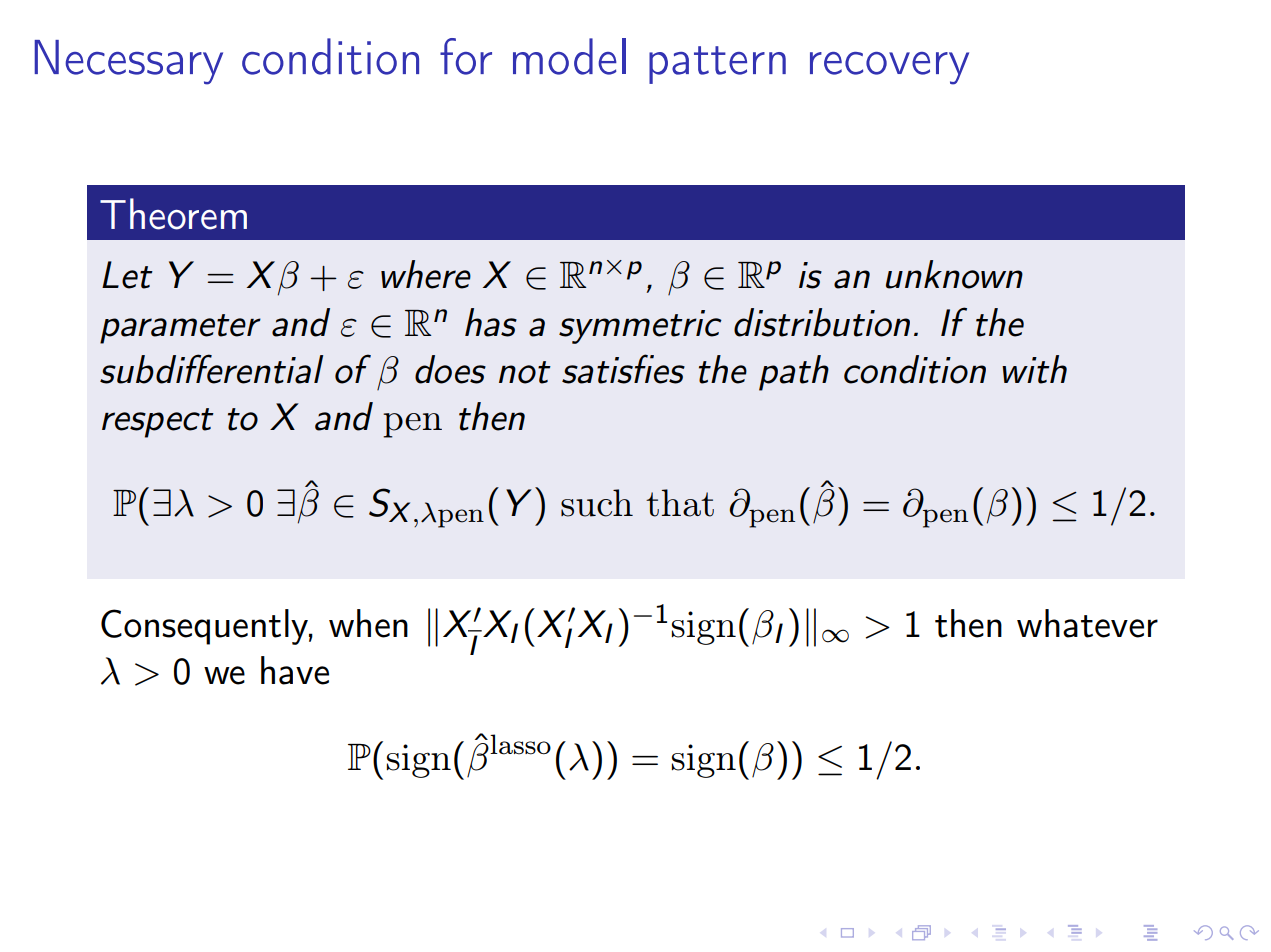 The image size is (1271, 952). What do you see at coordinates (129, 62) in the image?
I see `Necessary` at bounding box center [129, 62].
